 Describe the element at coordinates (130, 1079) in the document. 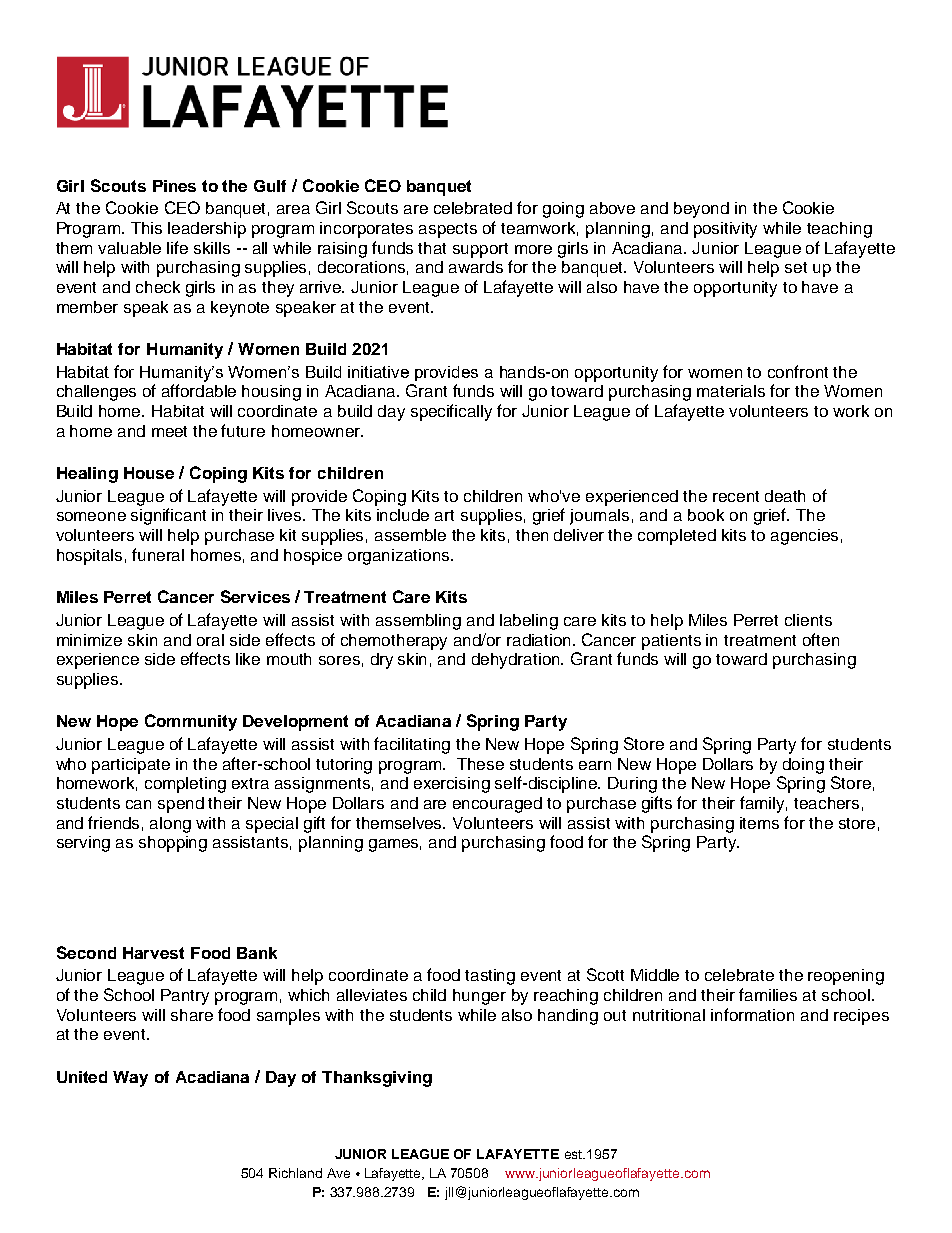

I see `Way` at that location.
